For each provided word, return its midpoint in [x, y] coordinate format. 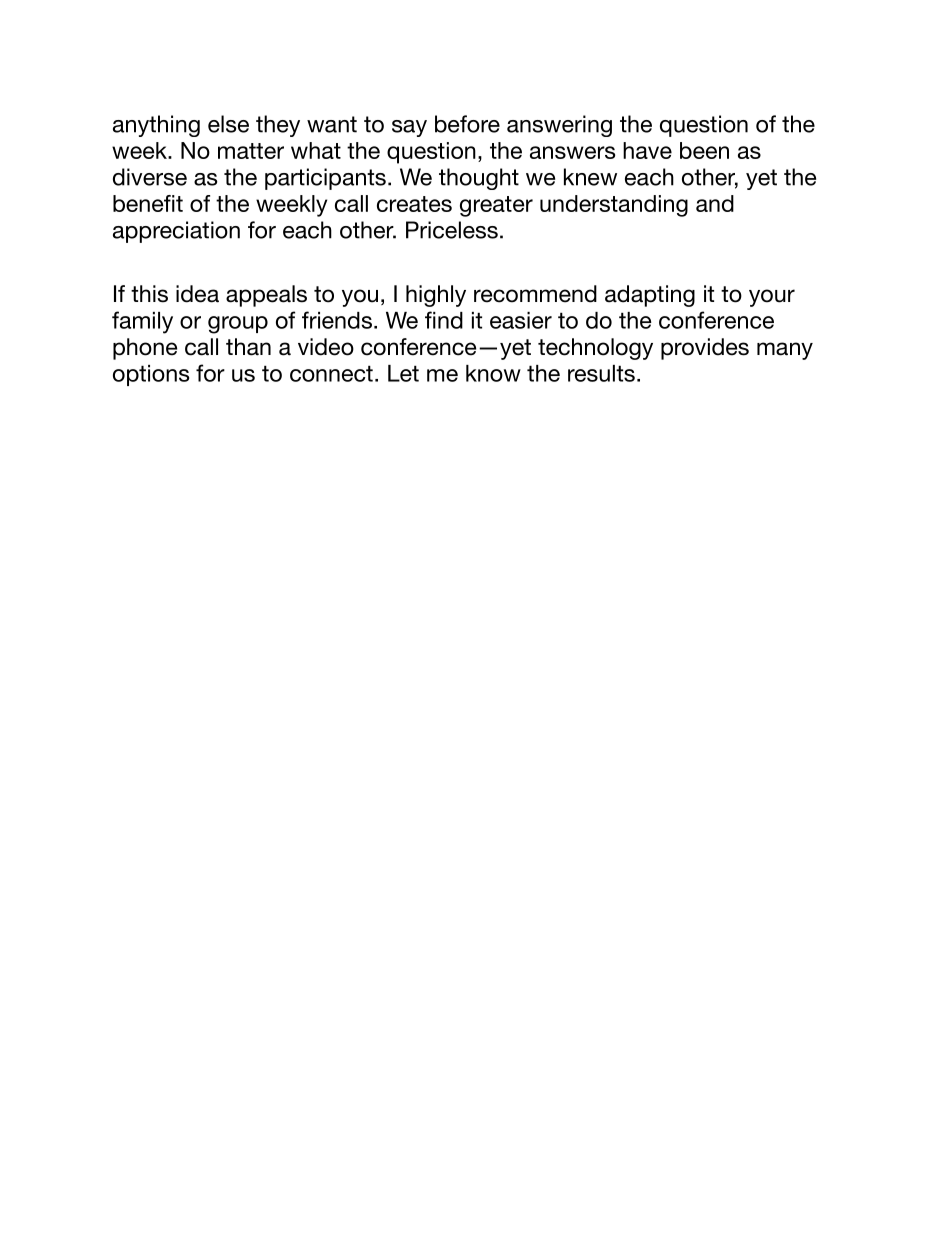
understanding [614, 206]
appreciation [176, 232]
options [151, 375]
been [704, 150]
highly [436, 296]
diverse [150, 177]
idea [197, 294]
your [772, 298]
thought [479, 179]
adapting [650, 296]
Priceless [452, 230]
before [467, 124]
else [228, 124]
